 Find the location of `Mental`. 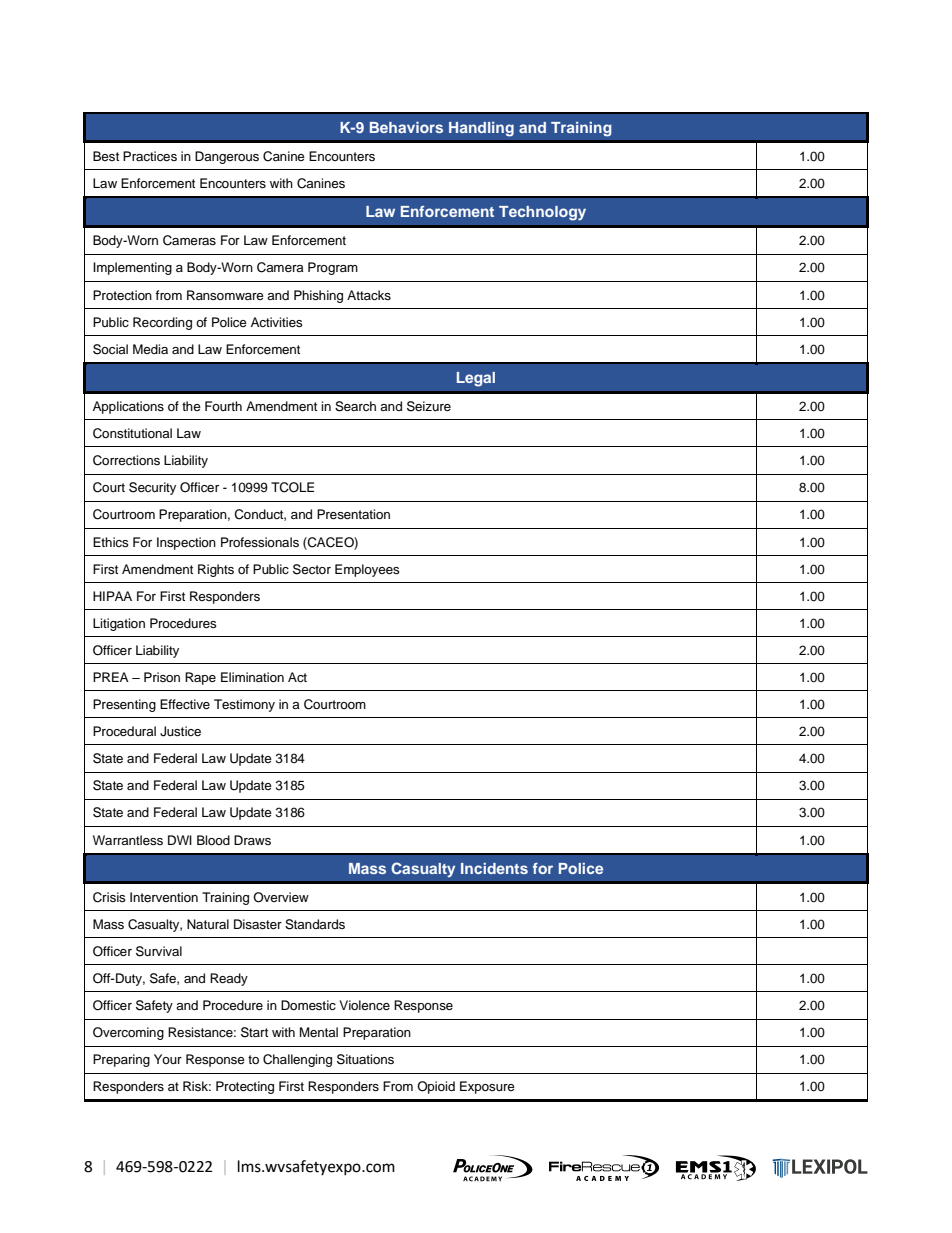

Mental is located at coordinates (319, 1032).
